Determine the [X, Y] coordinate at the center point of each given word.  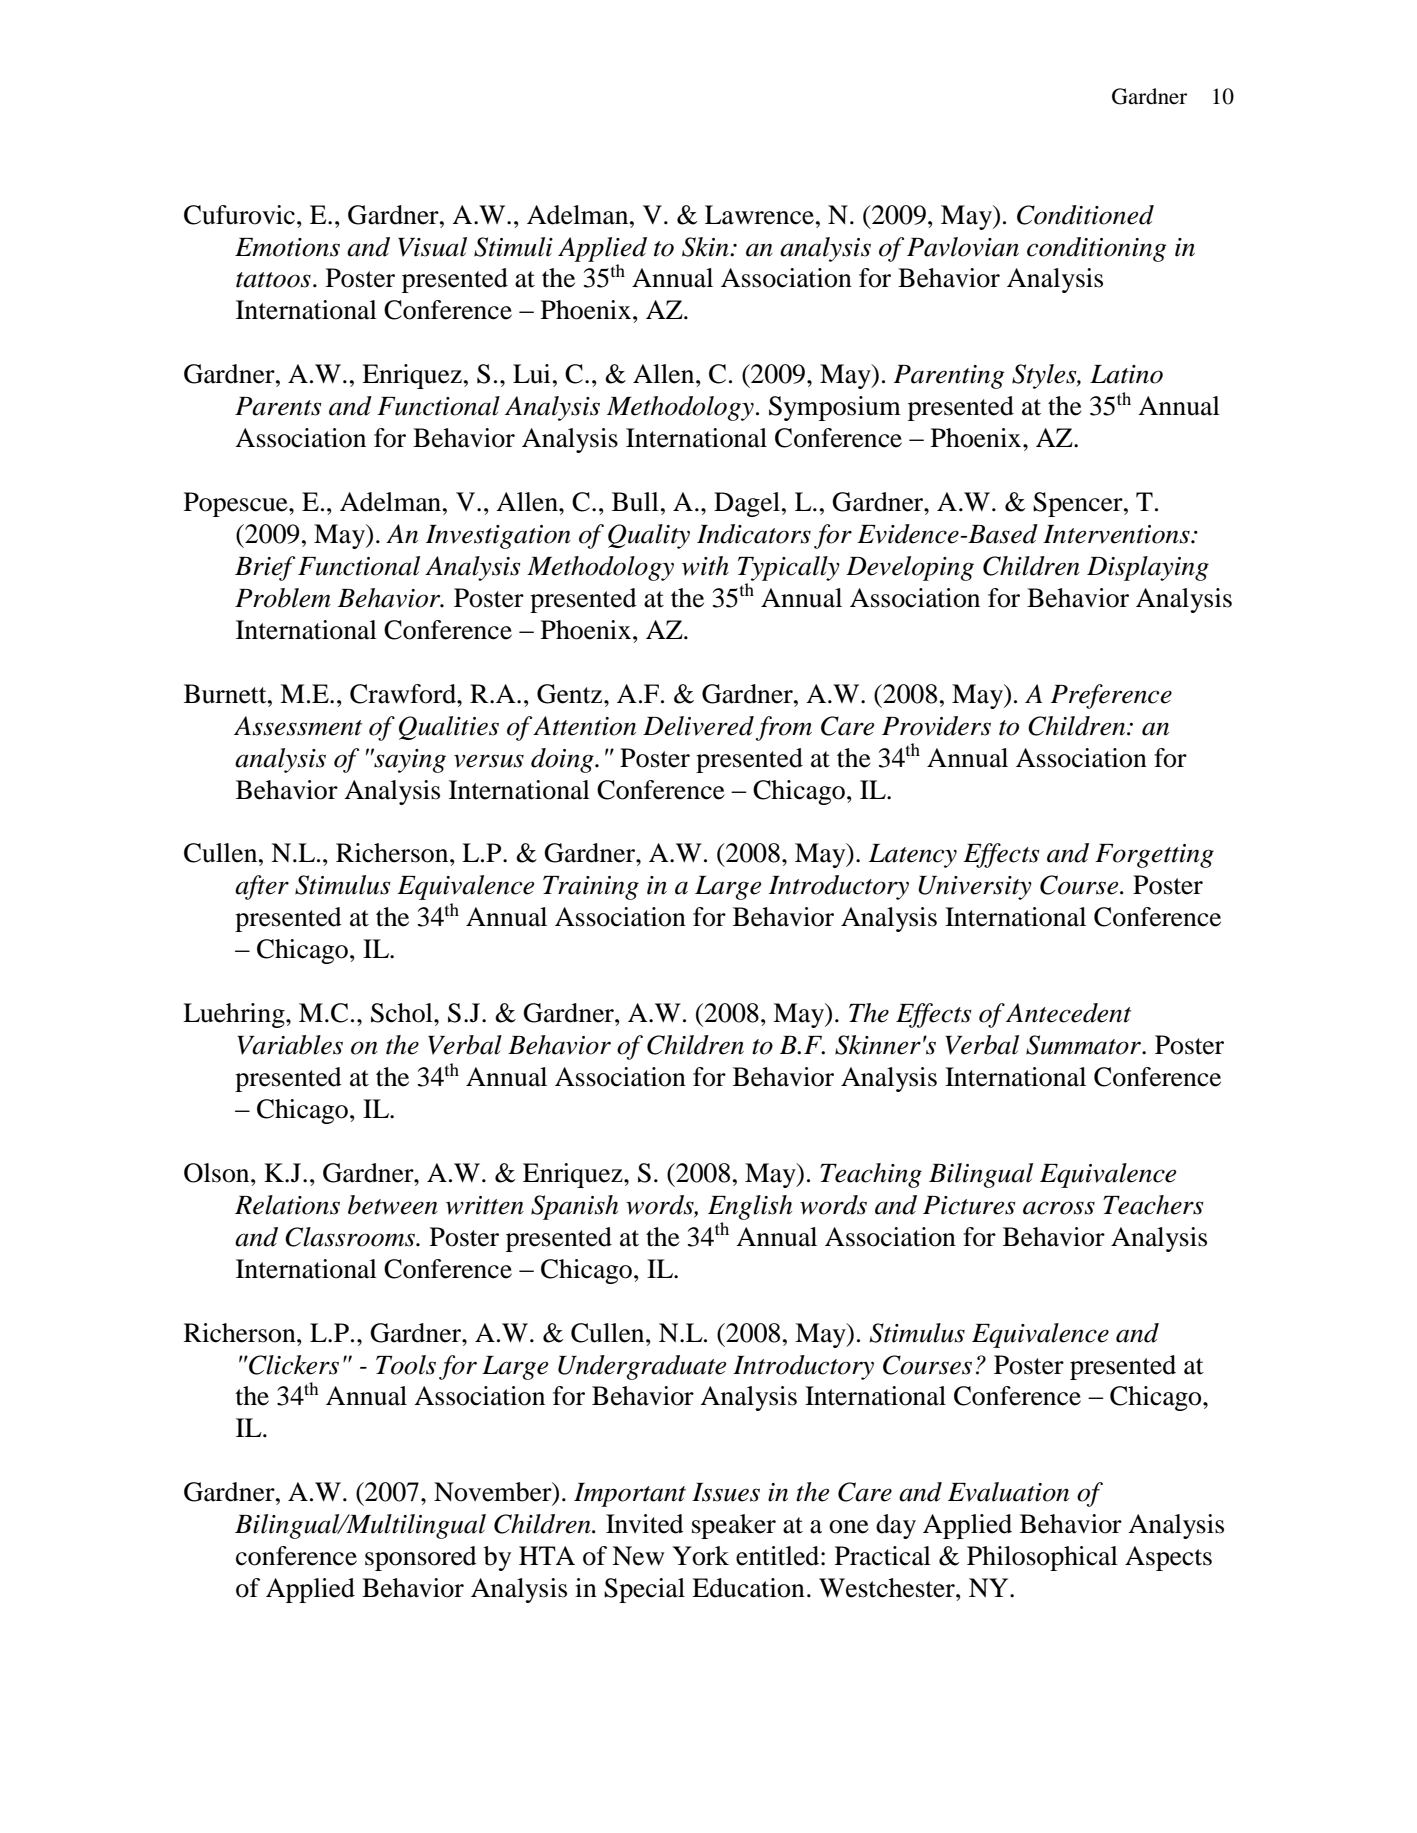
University [975, 888]
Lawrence [759, 215]
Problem [283, 598]
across [1059, 1208]
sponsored [421, 1558]
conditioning [1096, 249]
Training [591, 888]
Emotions [287, 247]
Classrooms [351, 1237]
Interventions [1117, 534]
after [262, 887]
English [750, 1207]
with [705, 566]
